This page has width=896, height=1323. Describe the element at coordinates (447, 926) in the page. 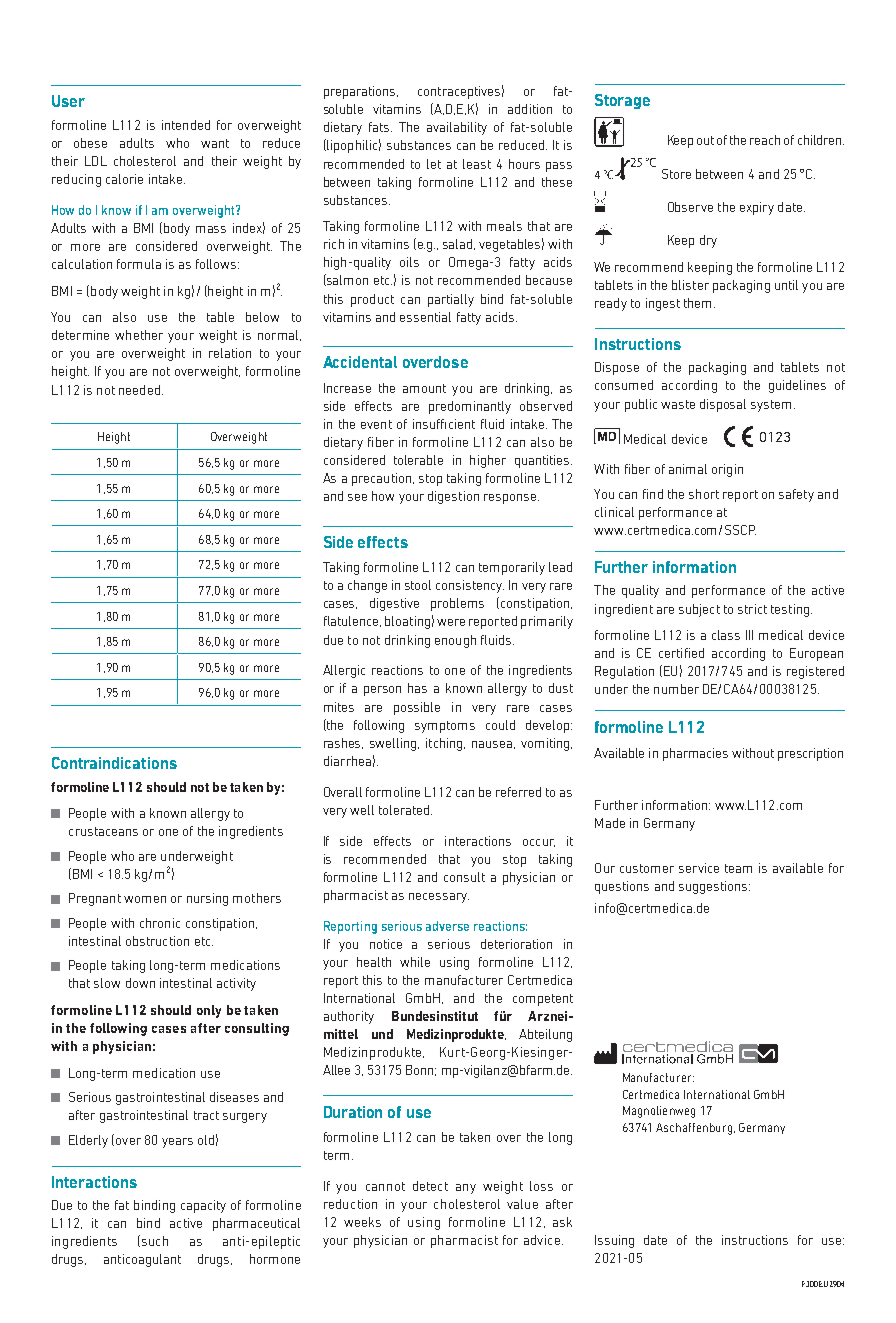

I see `adverse` at that location.
